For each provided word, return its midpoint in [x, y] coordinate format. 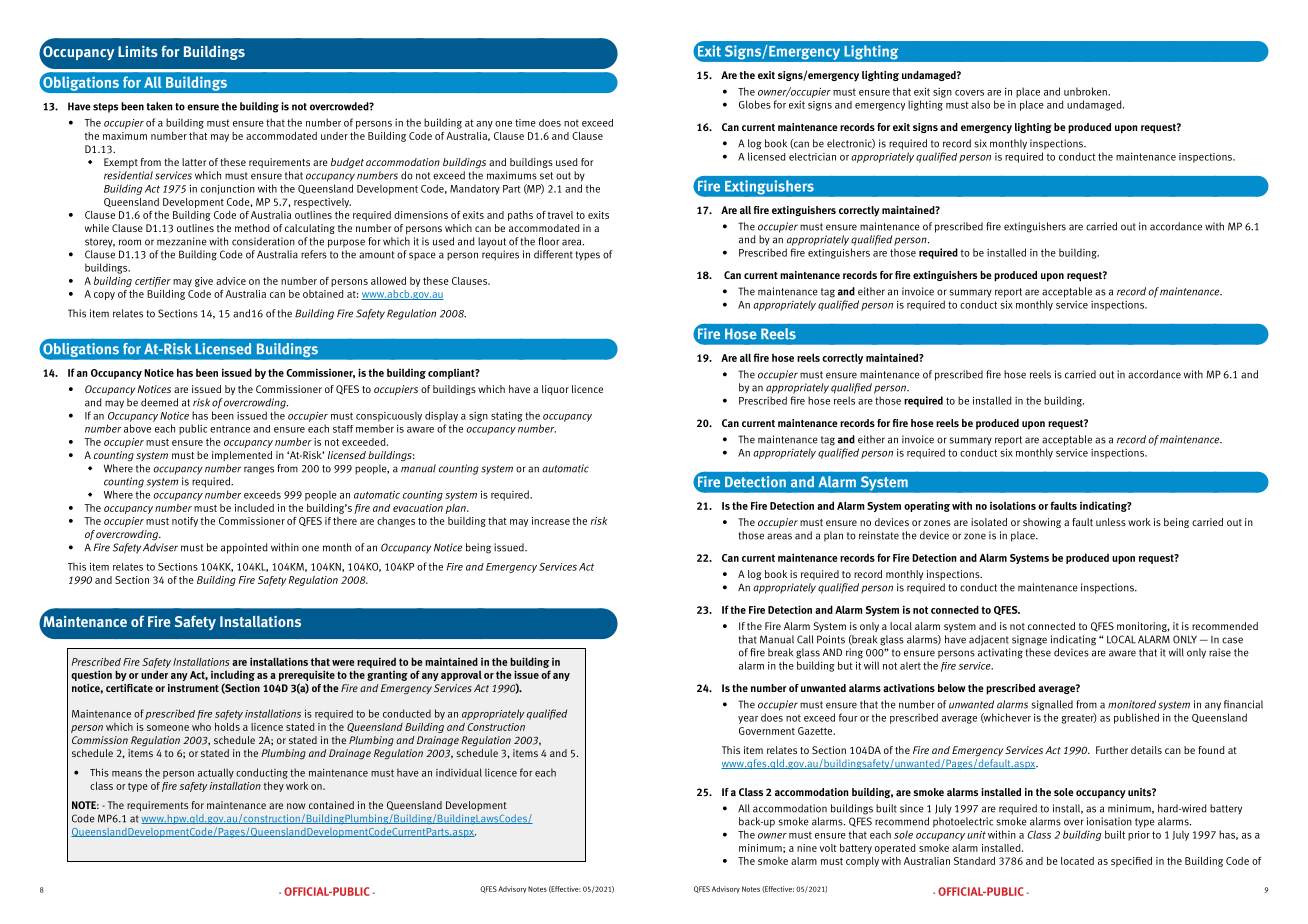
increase [551, 521]
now [296, 806]
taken [160, 106]
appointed [244, 548]
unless [1111, 522]
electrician [812, 157]
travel [560, 215]
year [748, 720]
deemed [159, 402]
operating [927, 506]
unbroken [1086, 91]
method [252, 228]
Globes [755, 104]
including [233, 675]
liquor [555, 390]
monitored [1132, 704]
